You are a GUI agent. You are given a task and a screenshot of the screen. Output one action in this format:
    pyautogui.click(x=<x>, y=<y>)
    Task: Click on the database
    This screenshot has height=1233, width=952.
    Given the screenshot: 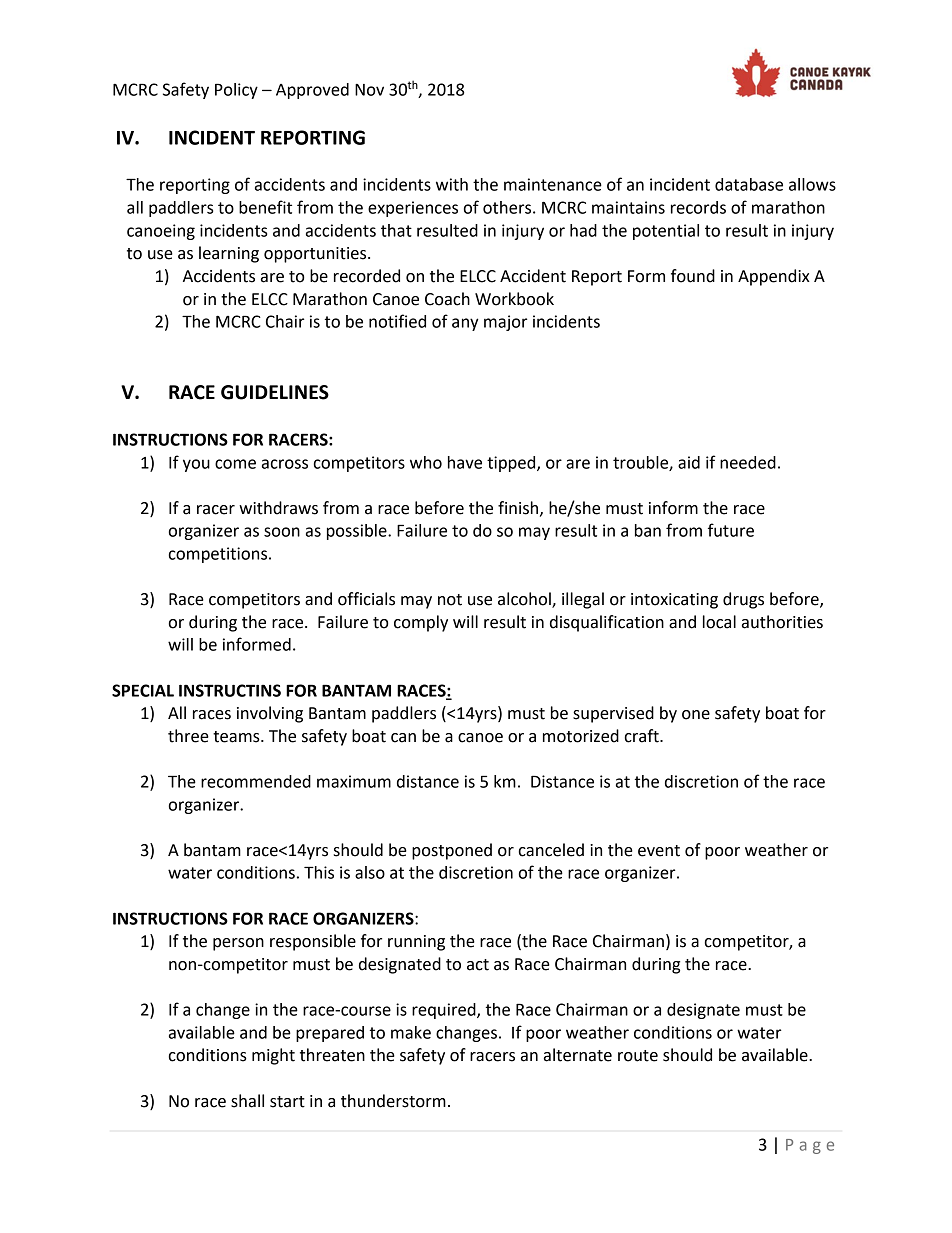 What is the action you would take?
    pyautogui.click(x=749, y=184)
